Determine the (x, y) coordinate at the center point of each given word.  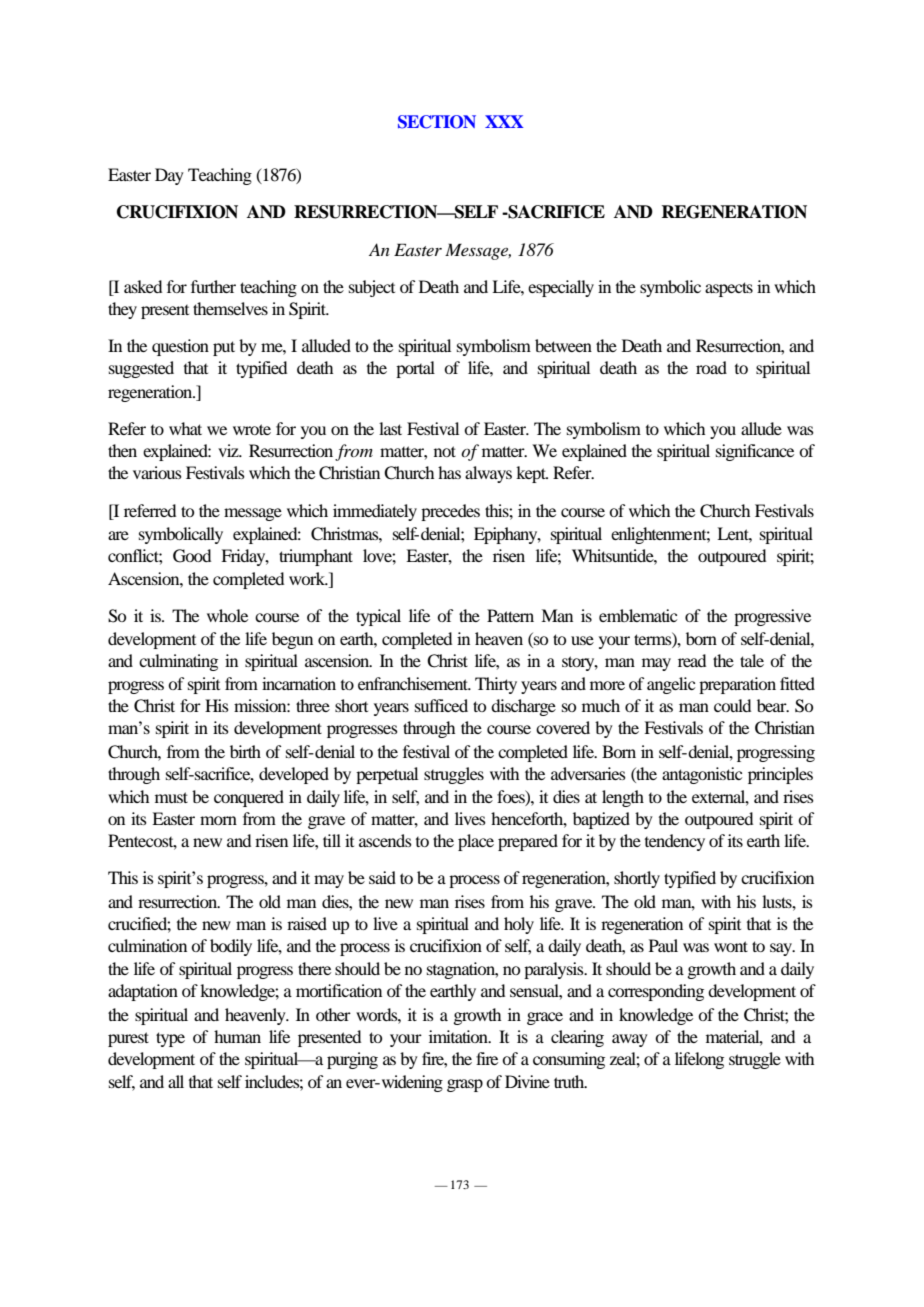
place (476, 842)
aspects (729, 289)
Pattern (510, 615)
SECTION (437, 122)
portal (415, 369)
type (170, 1039)
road (711, 367)
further (213, 286)
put (224, 348)
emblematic (638, 615)
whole (227, 615)
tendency (675, 842)
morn (218, 820)
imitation (459, 1036)
